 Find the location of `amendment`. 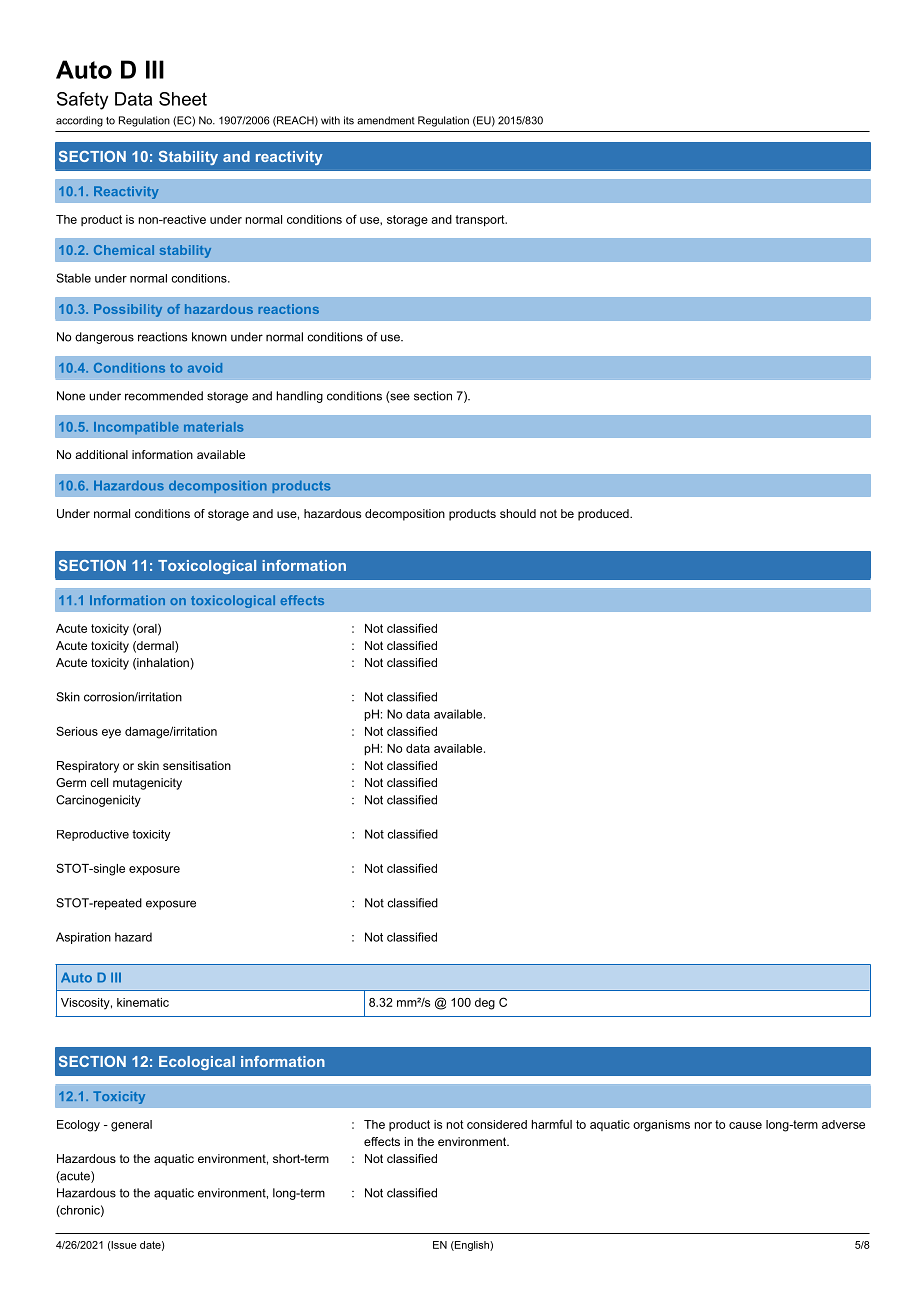

amendment is located at coordinates (386, 120).
